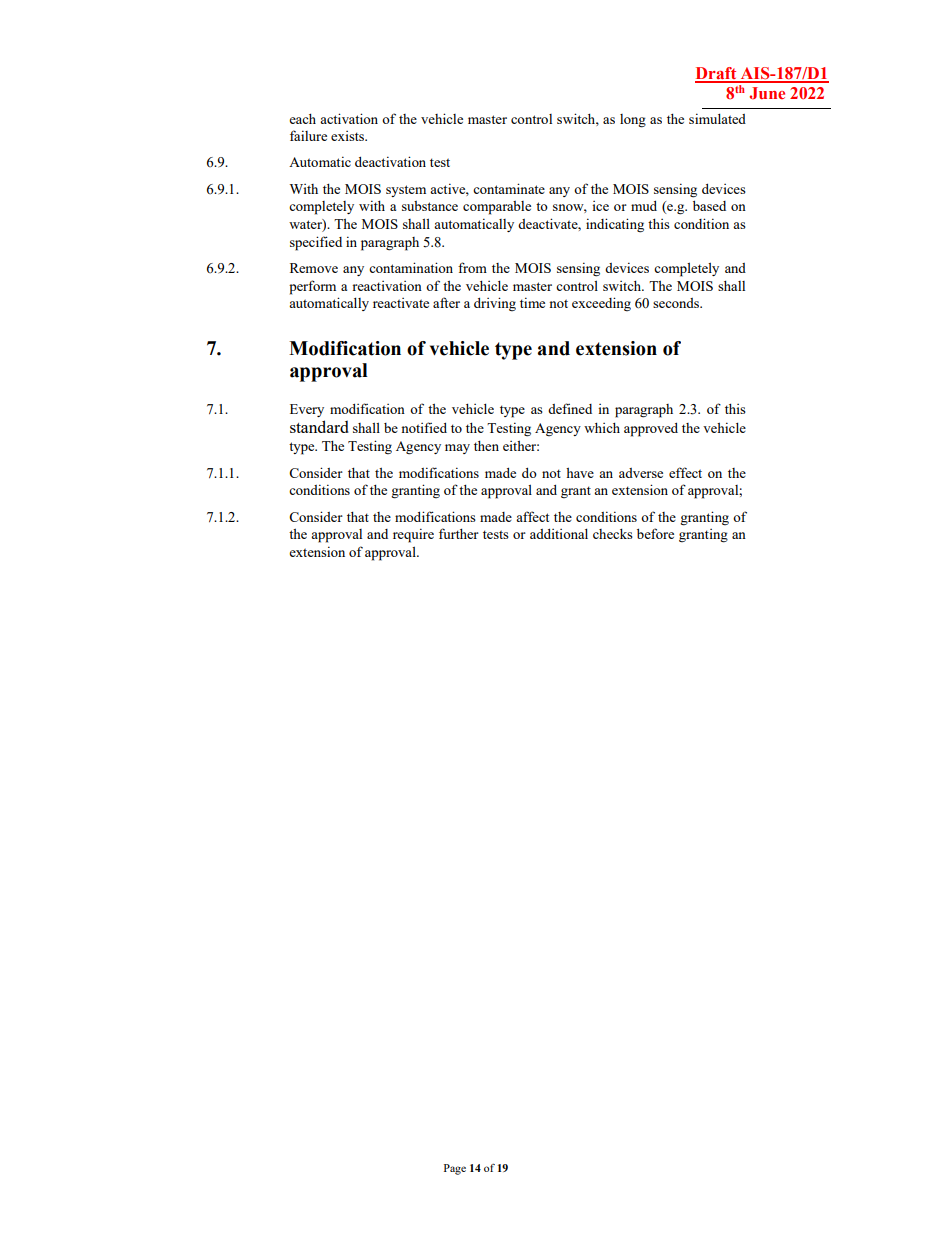  I want to click on affect, so click(532, 516).
